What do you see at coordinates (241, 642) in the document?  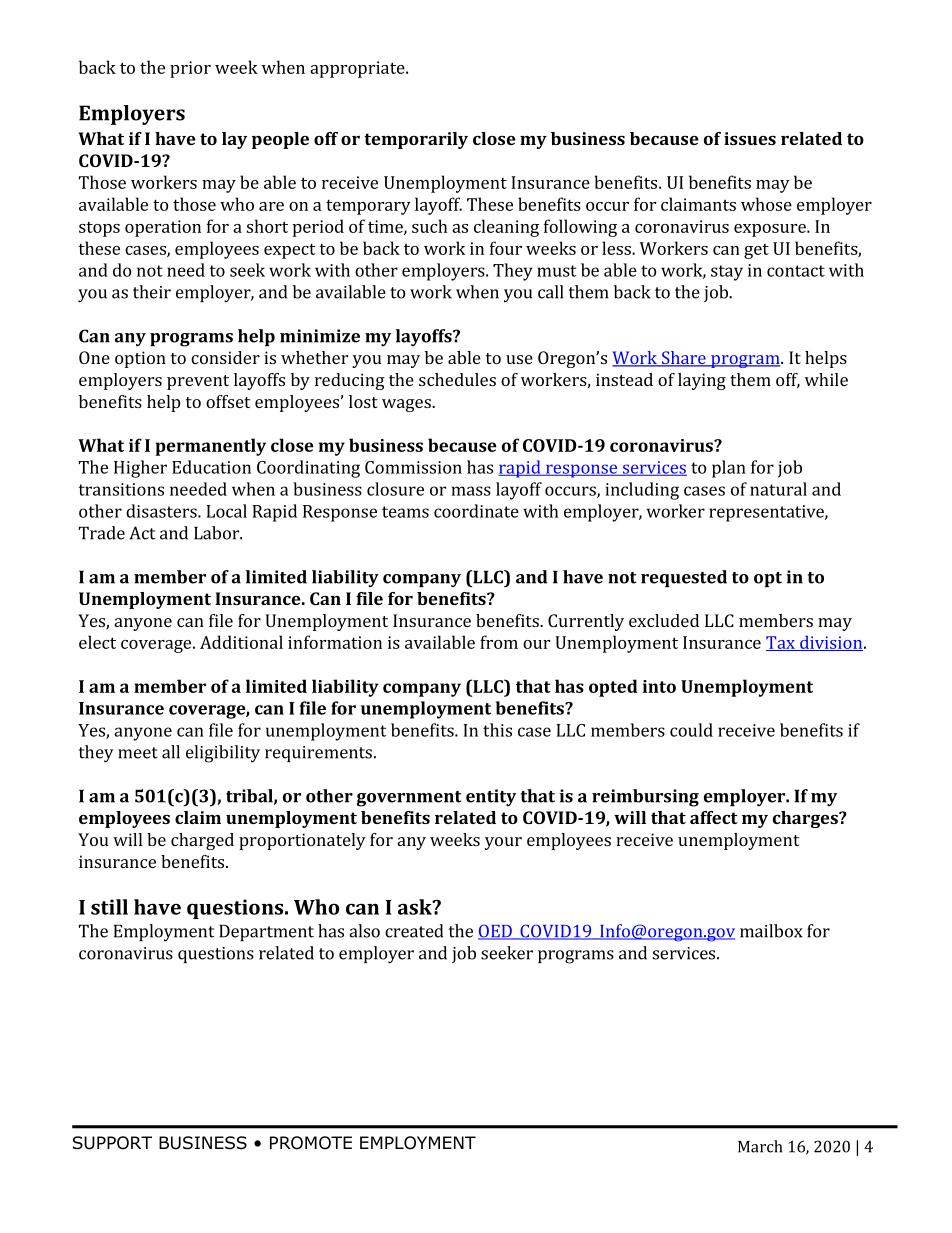 I see `Additional` at bounding box center [241, 642].
